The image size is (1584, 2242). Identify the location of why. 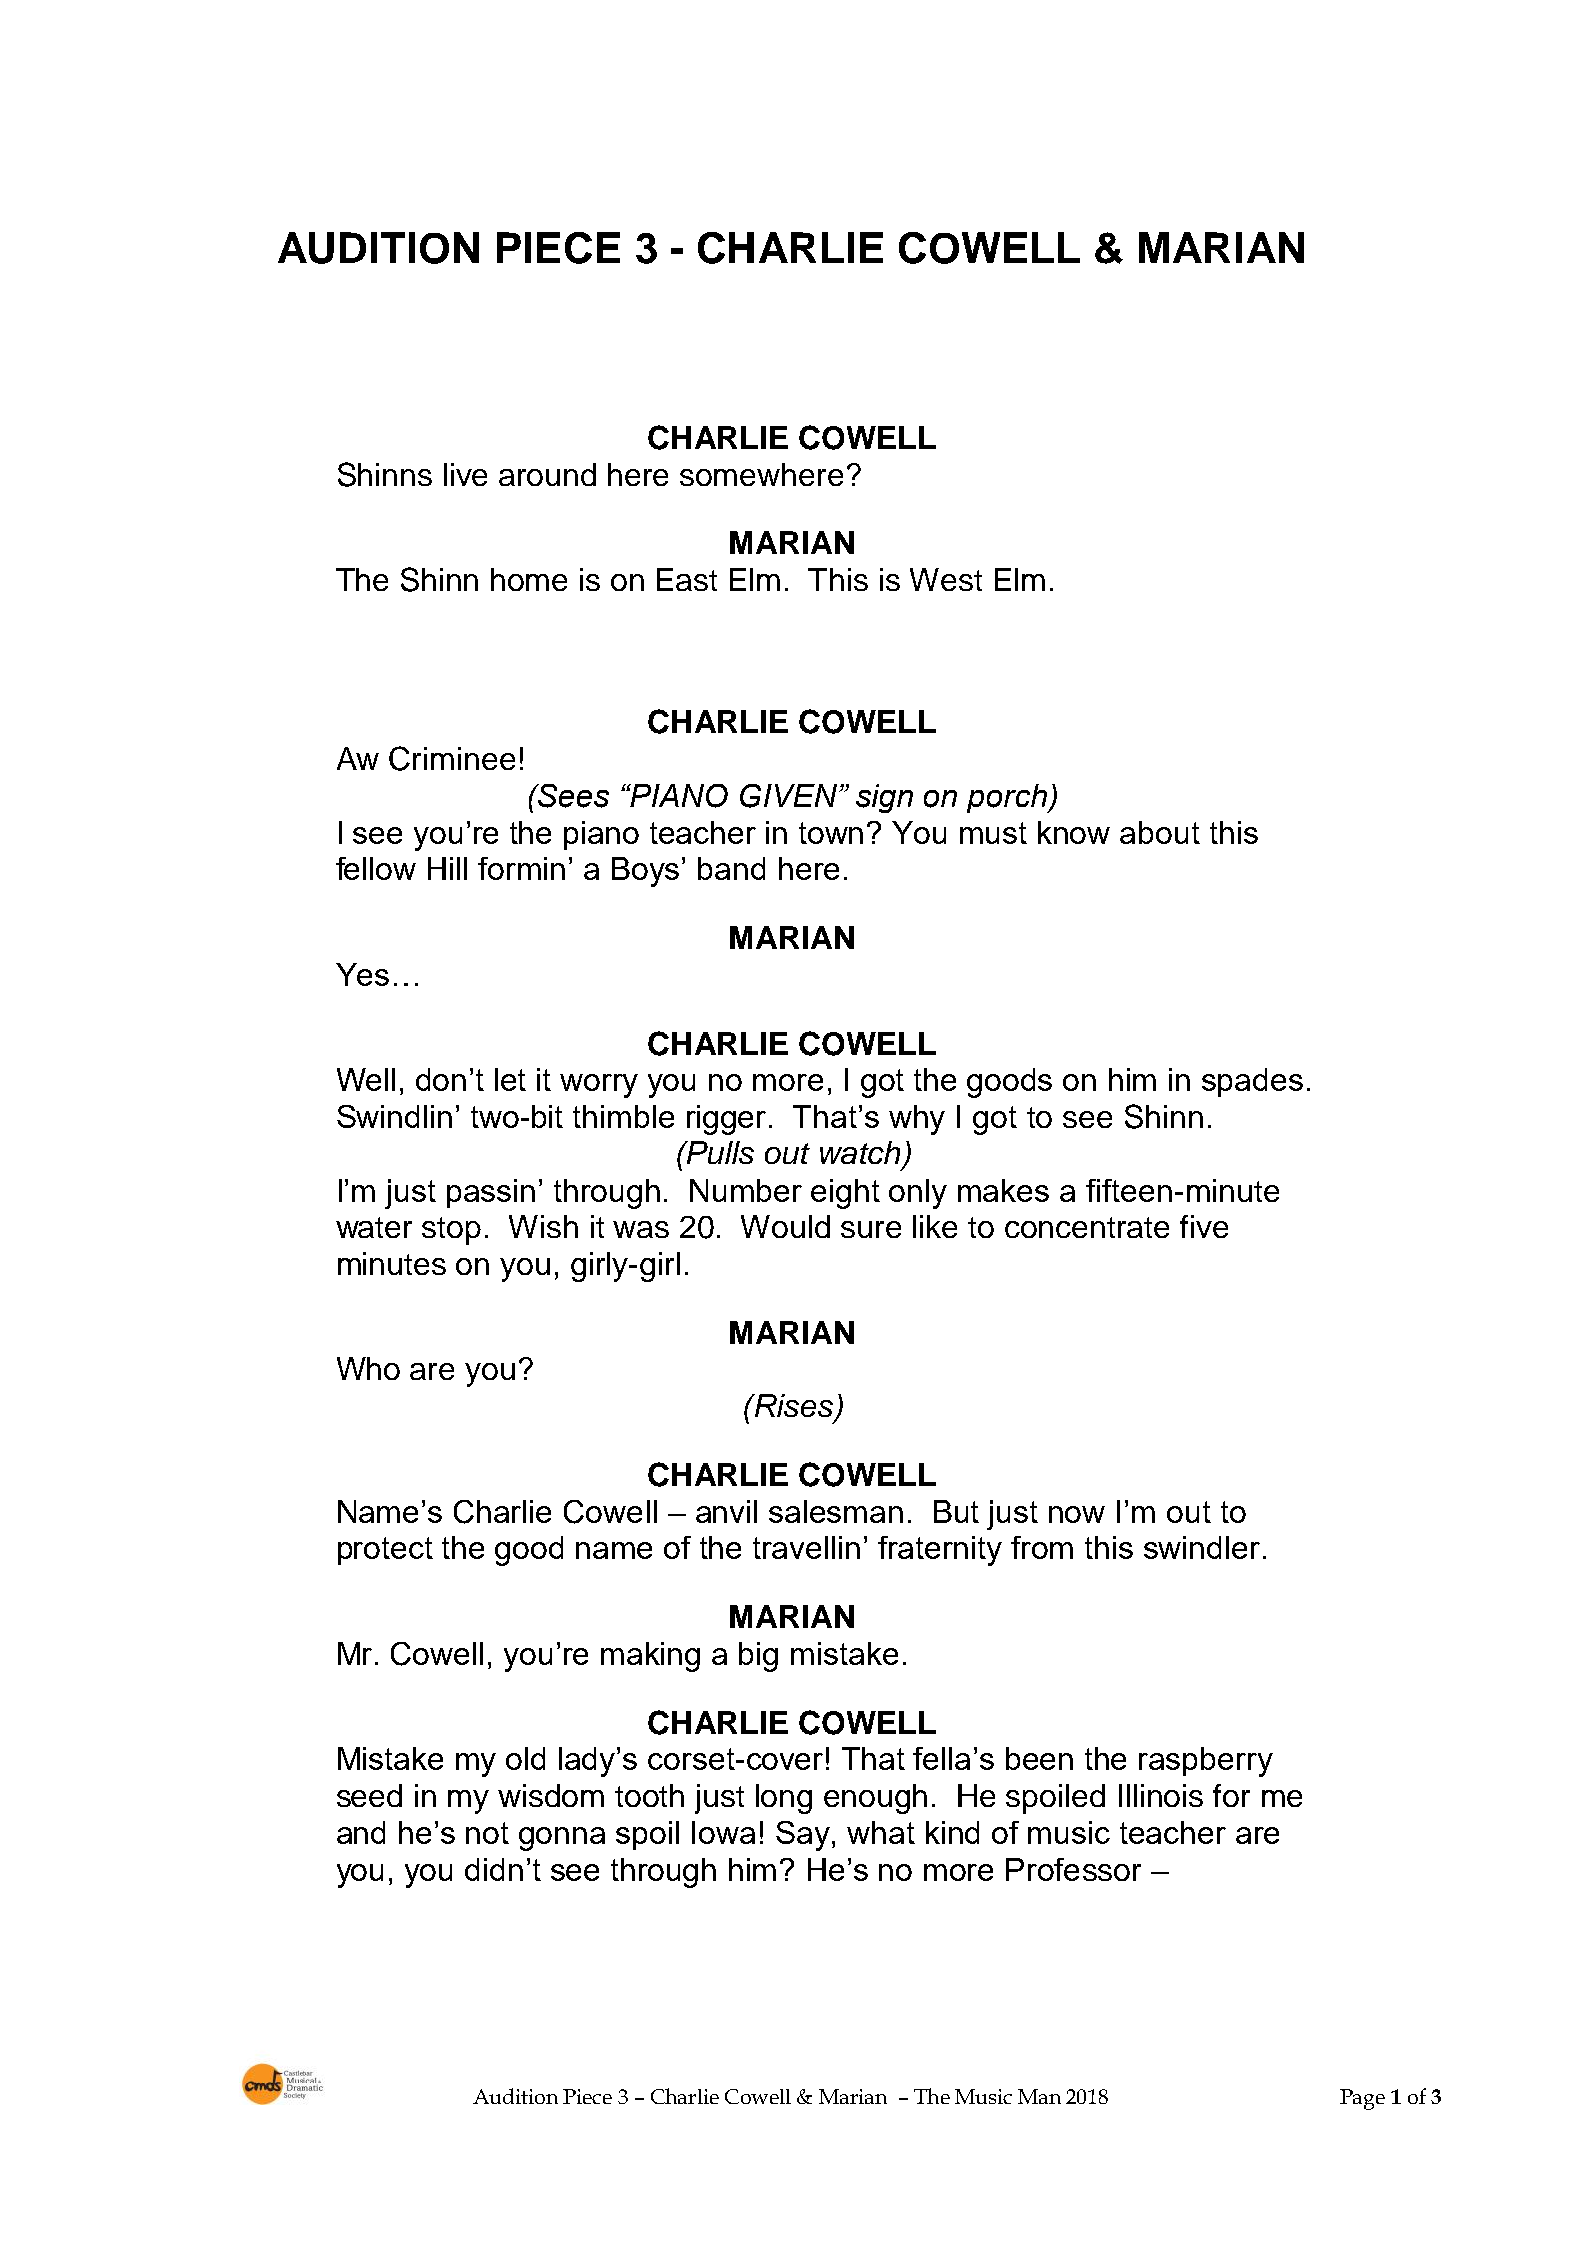
(917, 1120).
